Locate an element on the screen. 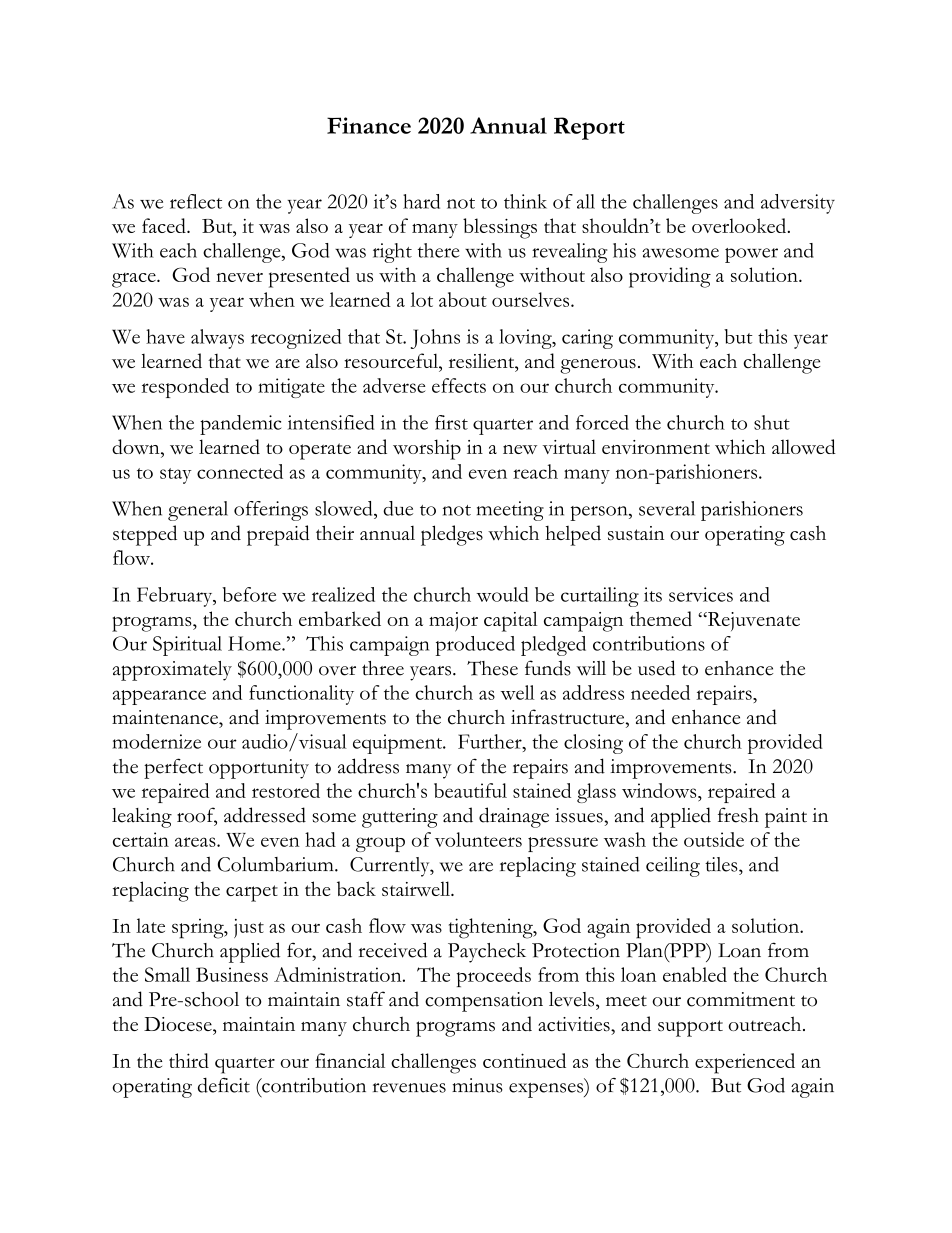 This screenshot has width=952, height=1233. worship is located at coordinates (427, 449).
